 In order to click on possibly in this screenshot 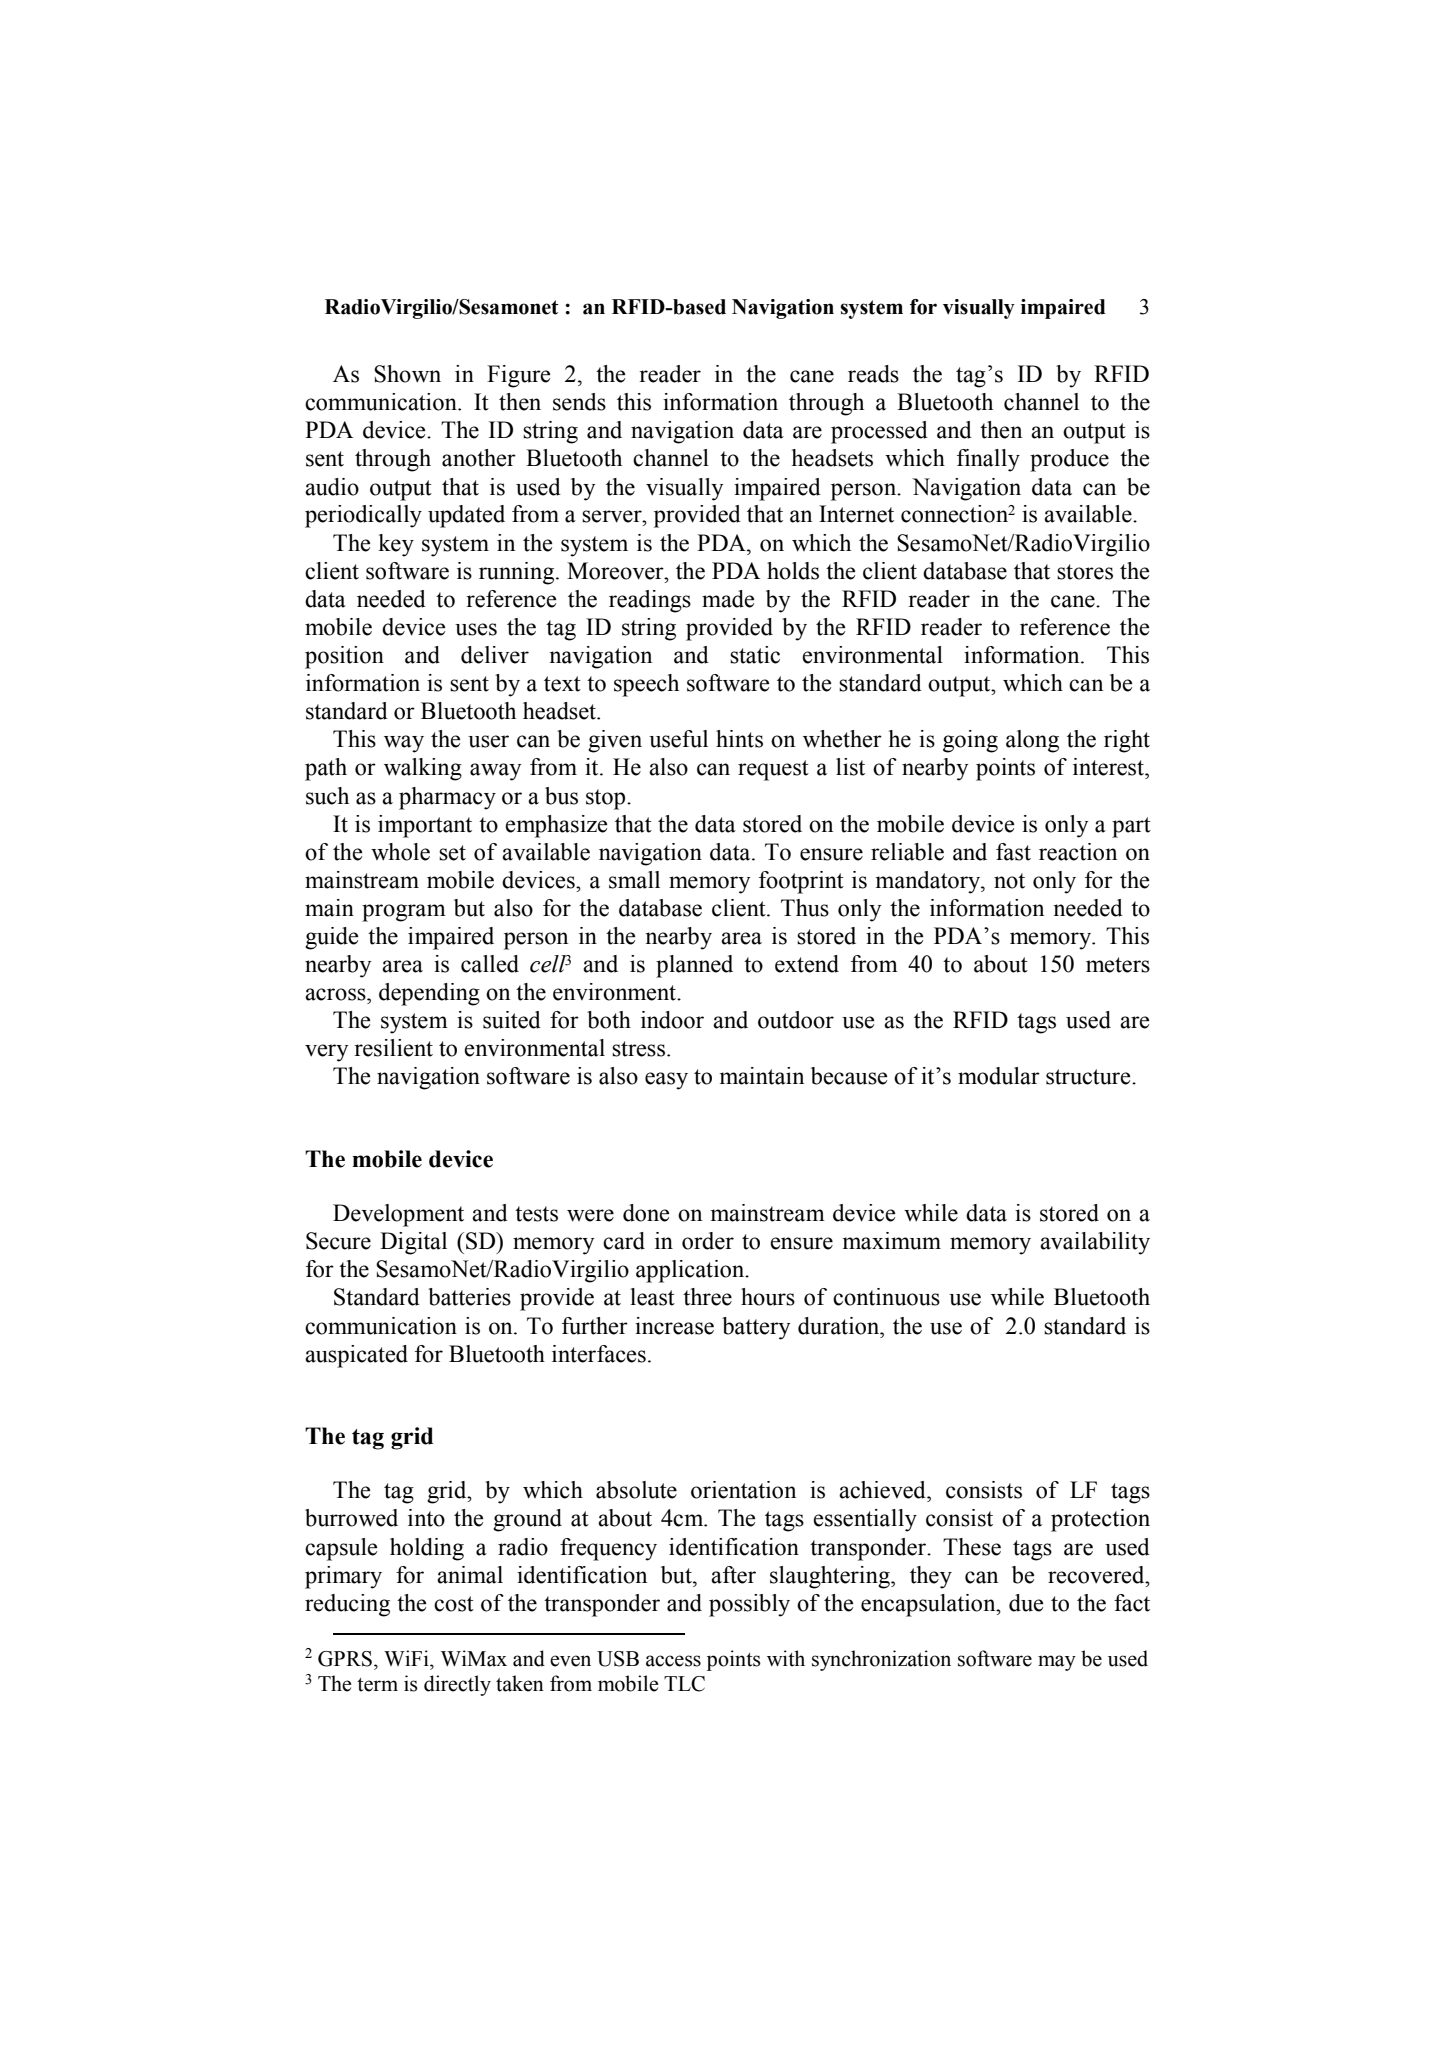, I will do `click(749, 1605)`.
